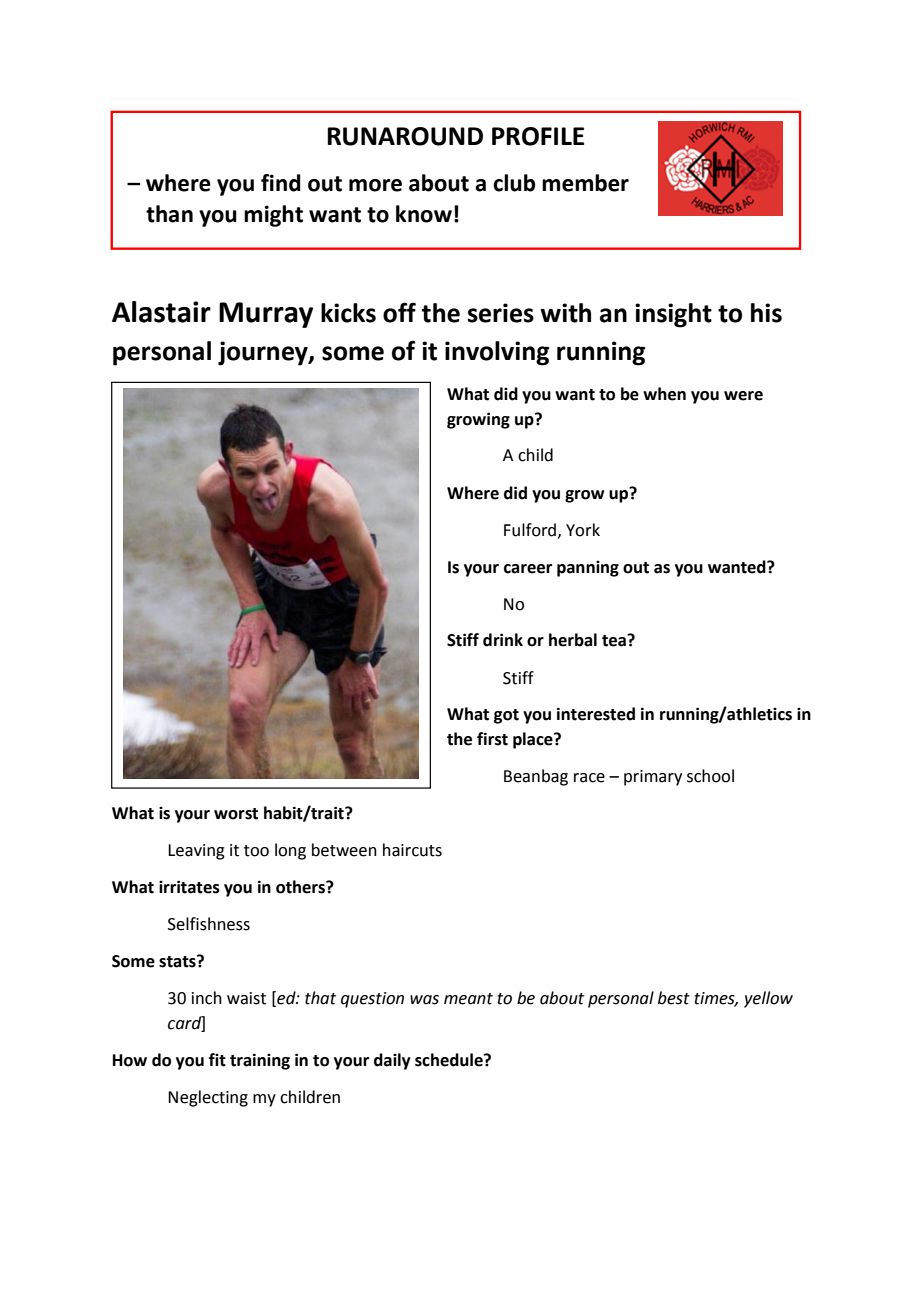  I want to click on school, so click(710, 776).
